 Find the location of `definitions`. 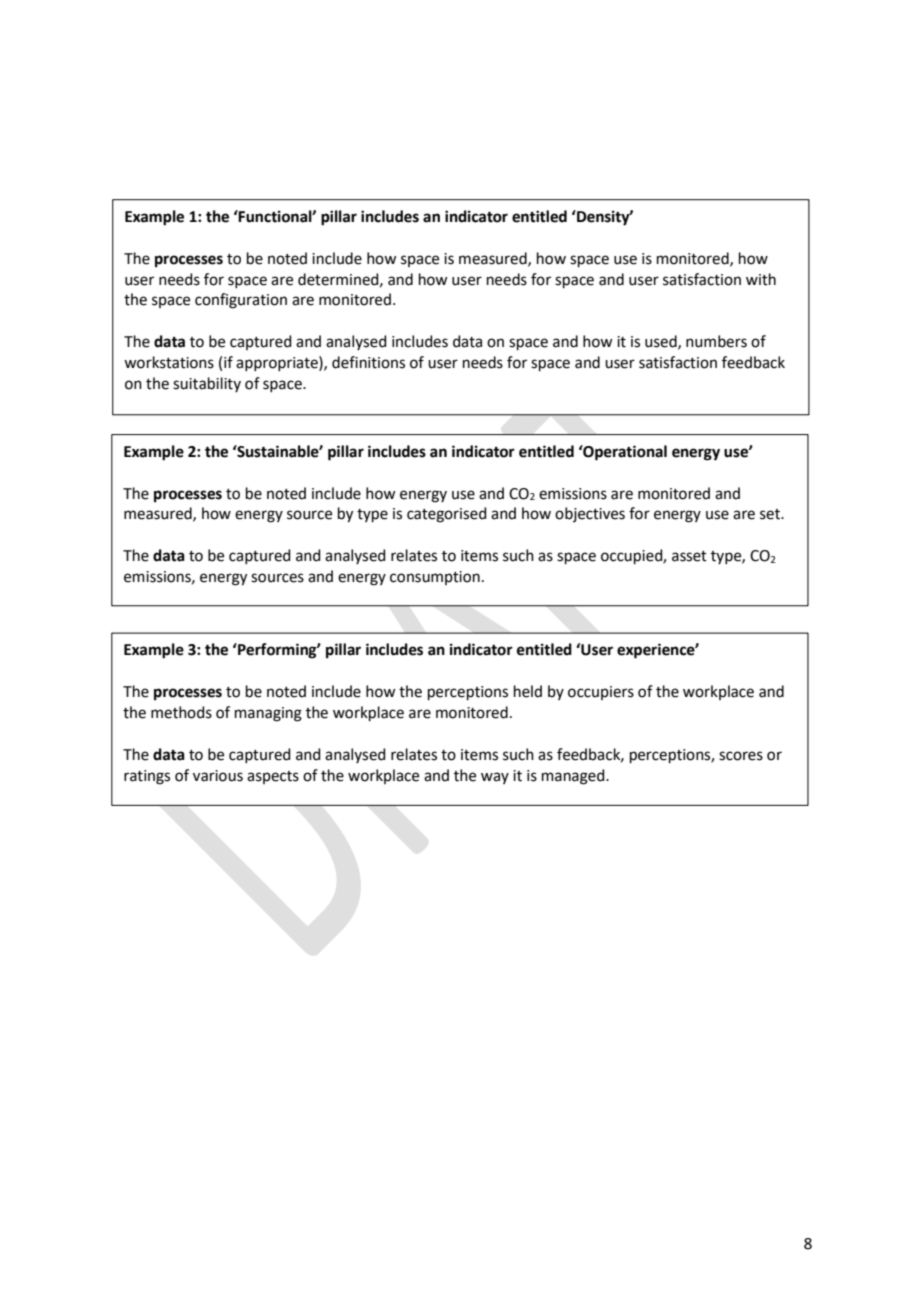

definitions is located at coordinates (368, 362).
